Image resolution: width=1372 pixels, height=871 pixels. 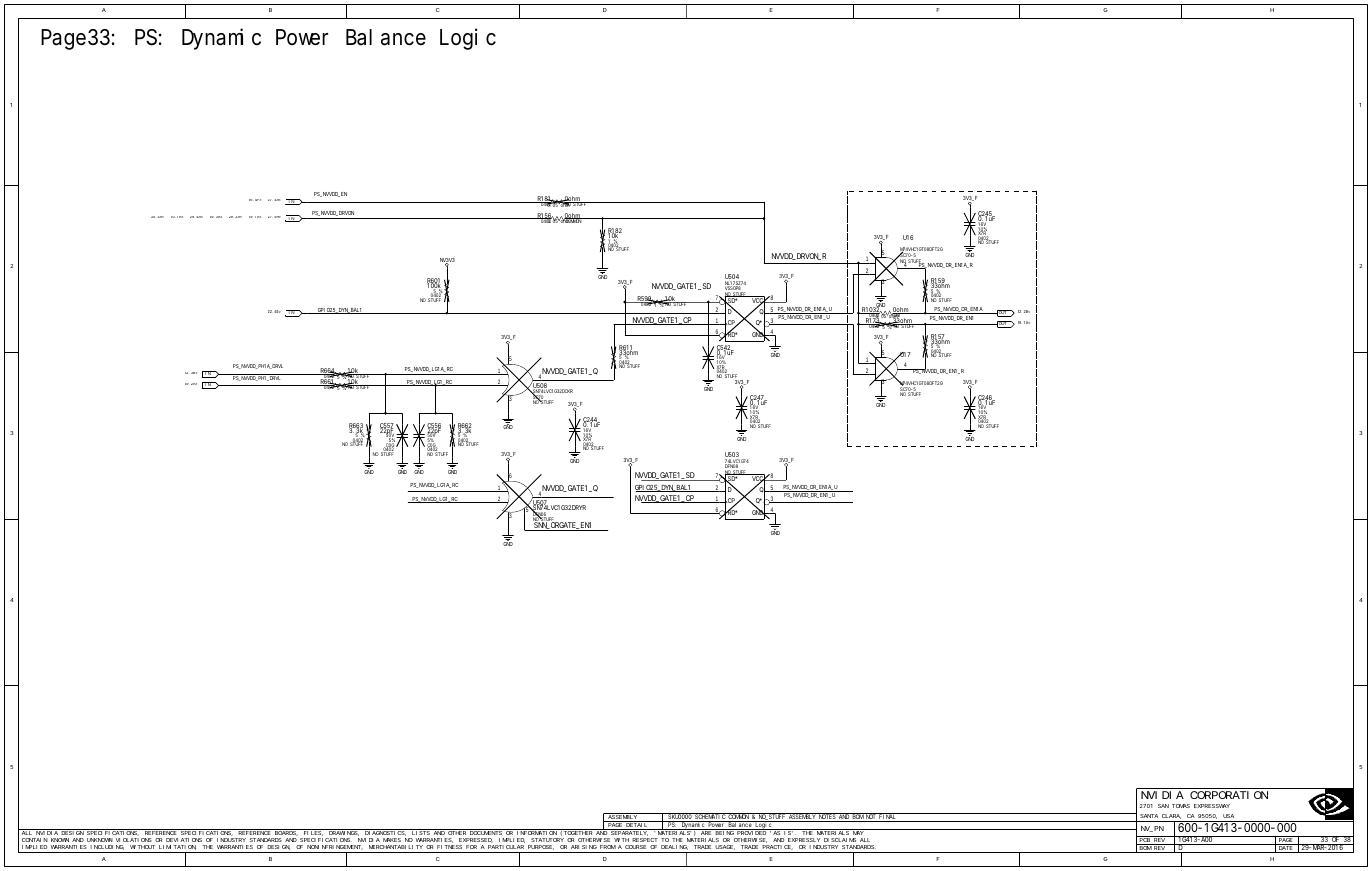 What do you see at coordinates (107, 847) in the screenshot?
I see `INCLUDING` at bounding box center [107, 847].
